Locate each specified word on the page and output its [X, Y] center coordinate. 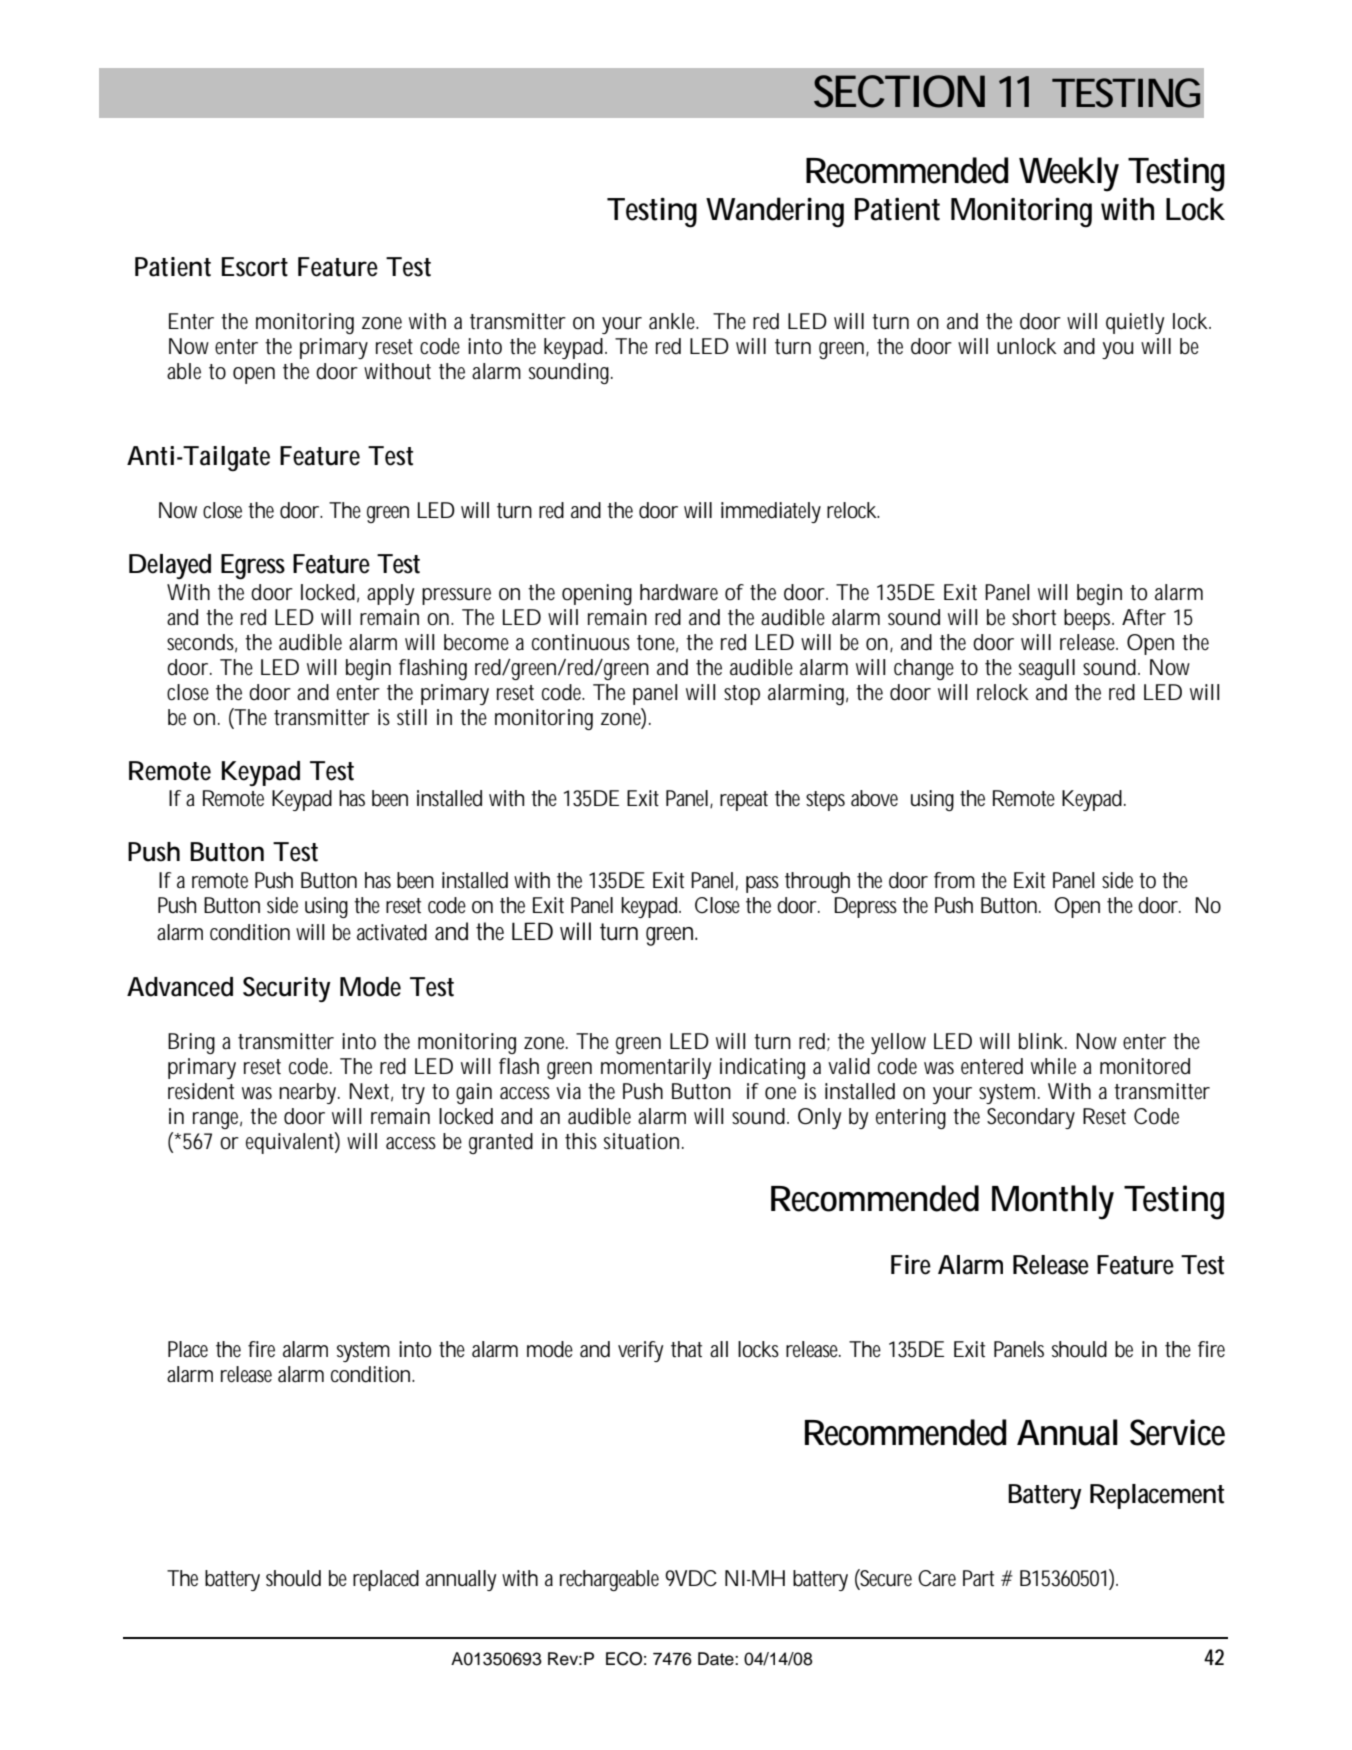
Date [717, 1659]
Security [287, 989]
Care [937, 1578]
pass [762, 884]
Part [978, 1578]
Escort [255, 267]
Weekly [1069, 174]
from [954, 880]
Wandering [775, 212]
